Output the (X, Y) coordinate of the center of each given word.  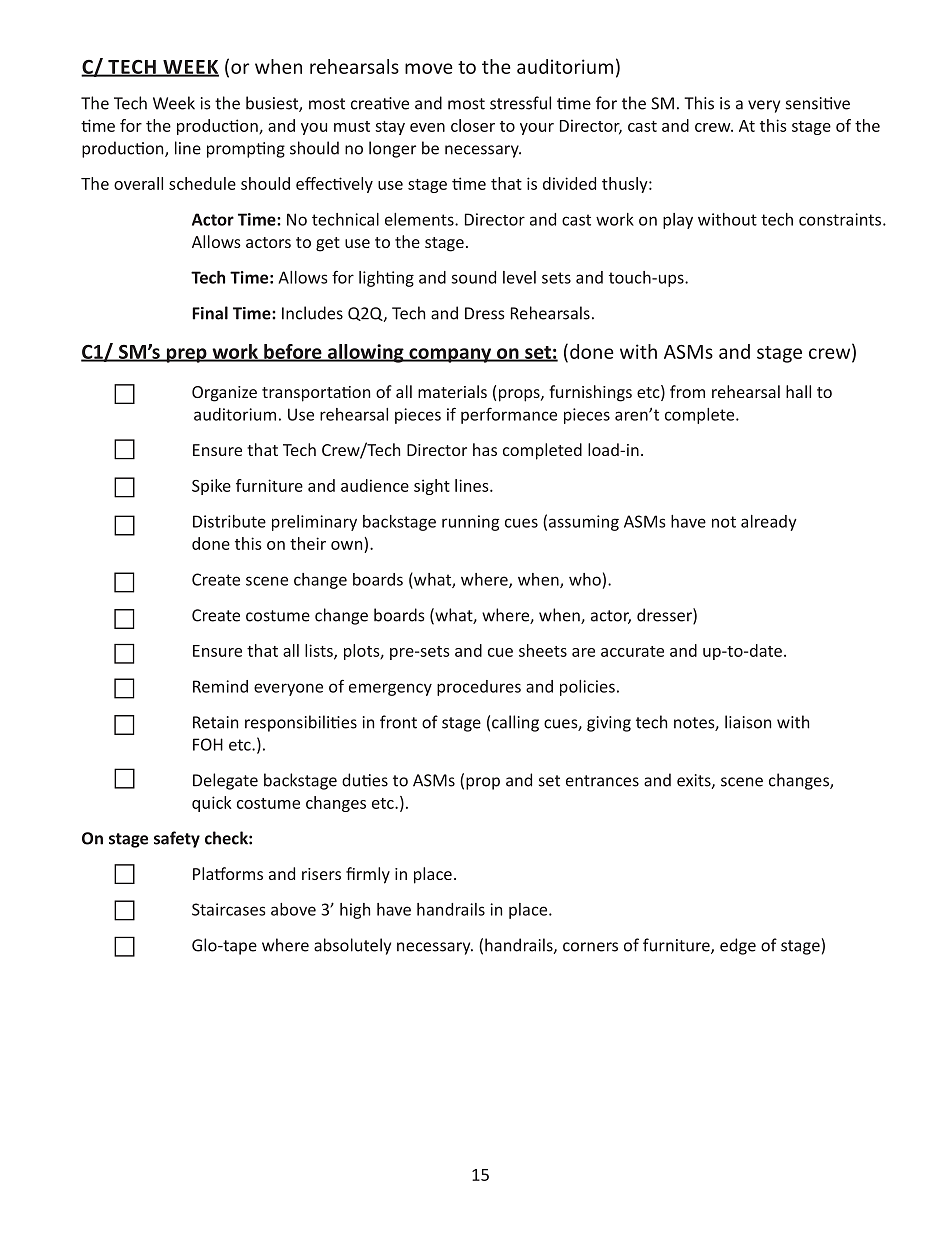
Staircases (228, 909)
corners (590, 947)
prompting (246, 150)
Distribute (229, 521)
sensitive (818, 103)
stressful (520, 103)
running (470, 523)
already (769, 523)
